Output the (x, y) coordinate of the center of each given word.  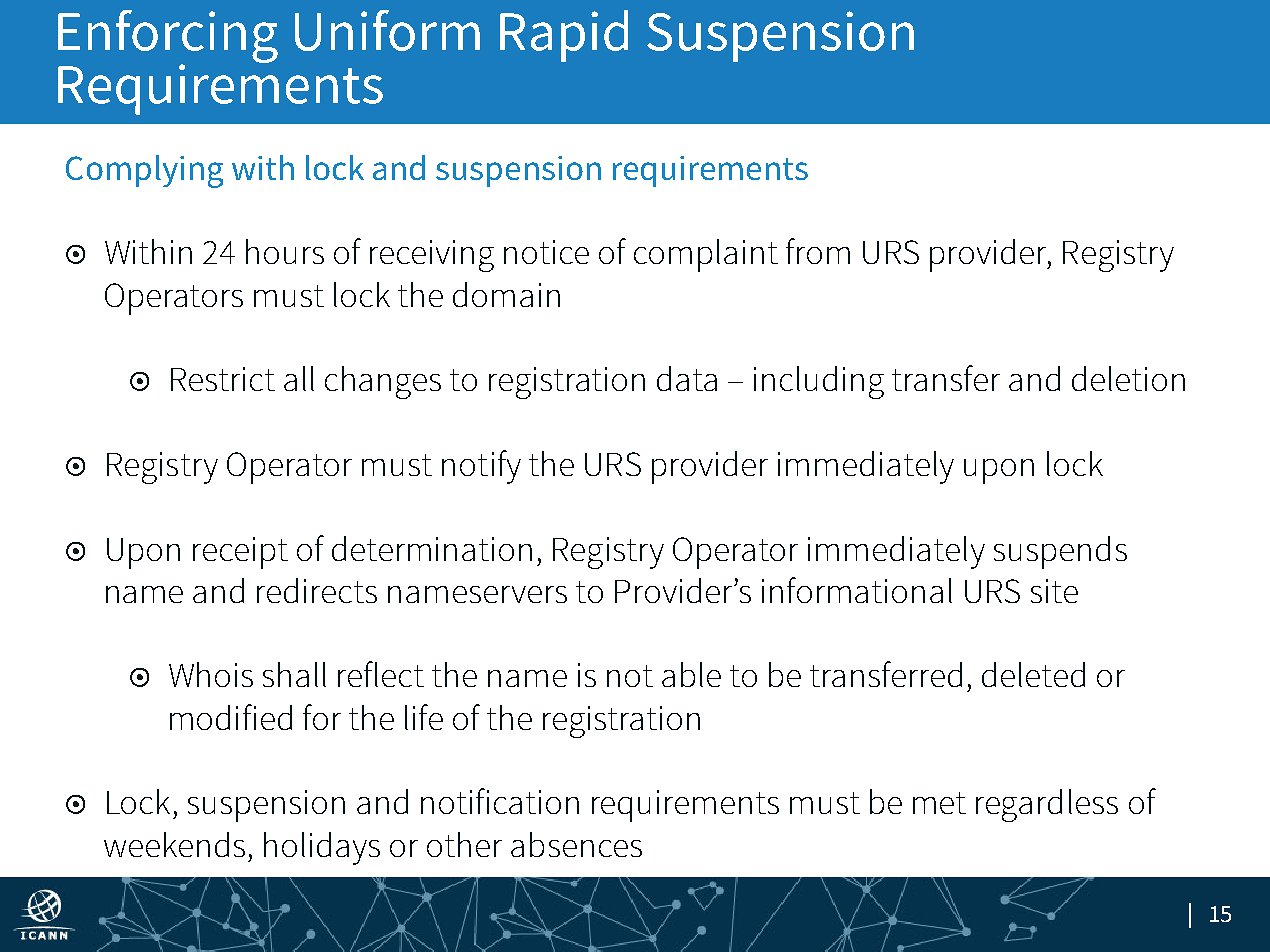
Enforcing (168, 37)
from (818, 251)
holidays (322, 848)
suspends (1060, 552)
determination (432, 548)
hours (285, 251)
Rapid (564, 36)
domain (506, 294)
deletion (1128, 378)
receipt (240, 553)
